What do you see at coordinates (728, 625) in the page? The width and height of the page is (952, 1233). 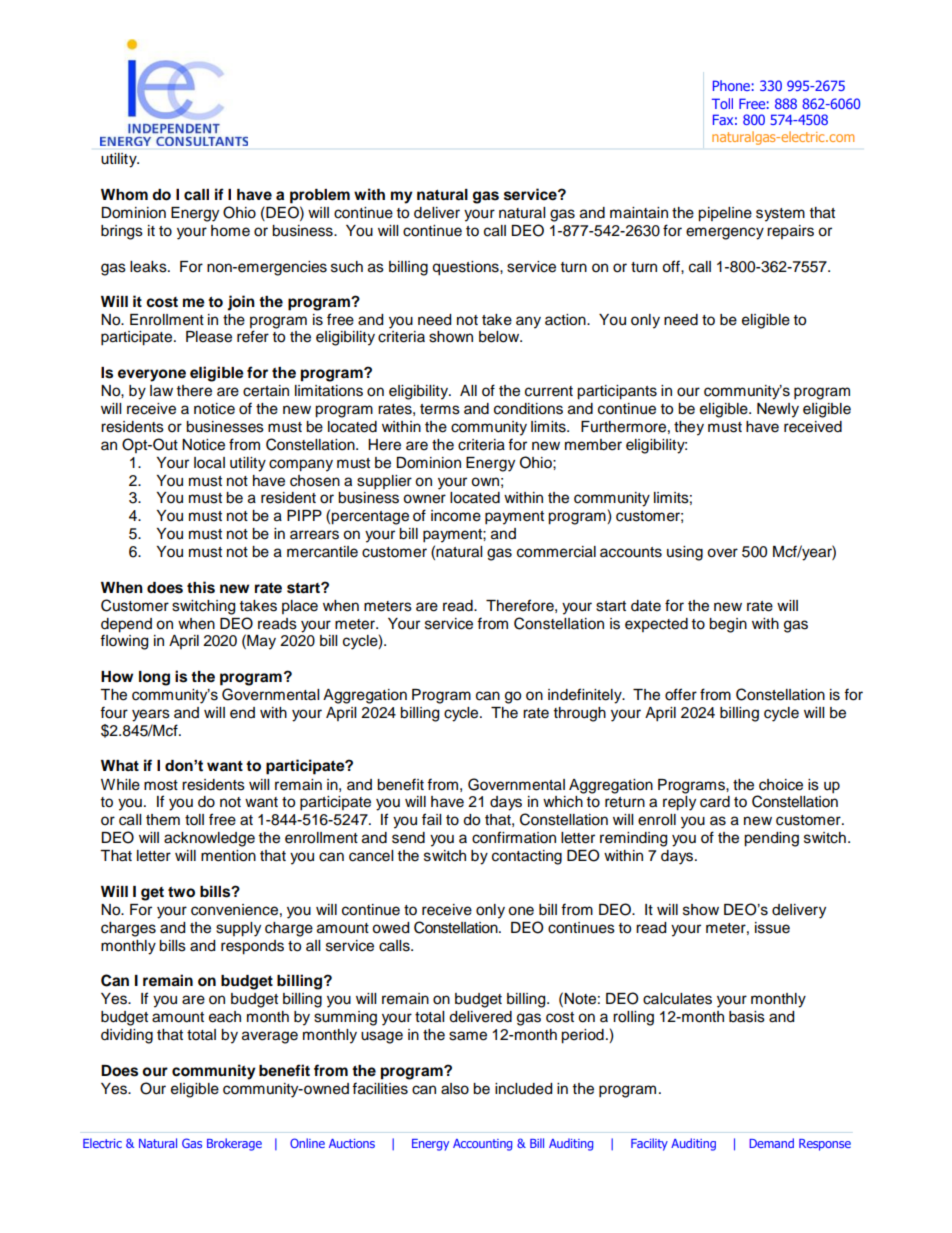 I see `begin` at bounding box center [728, 625].
